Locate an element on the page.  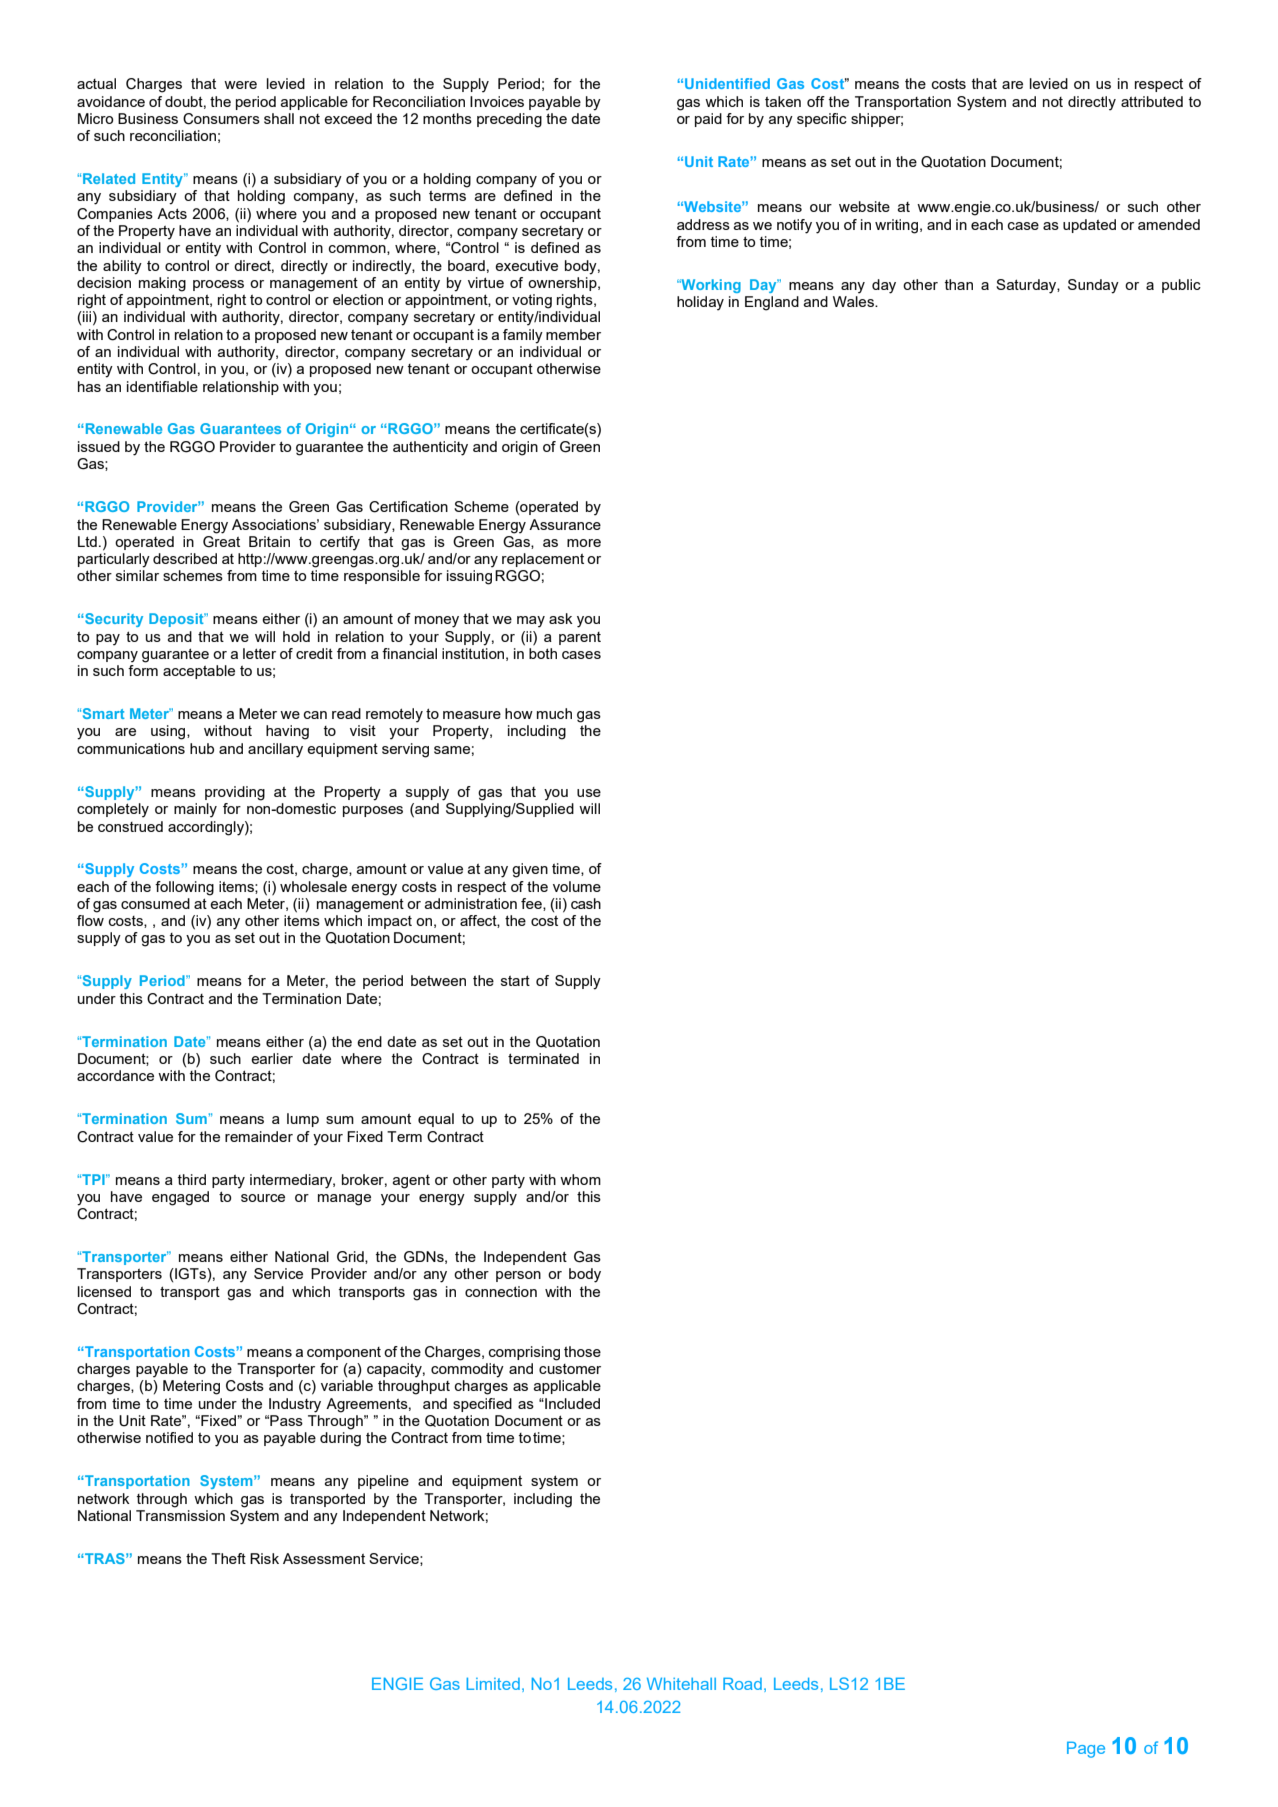
third is located at coordinates (192, 1179).
